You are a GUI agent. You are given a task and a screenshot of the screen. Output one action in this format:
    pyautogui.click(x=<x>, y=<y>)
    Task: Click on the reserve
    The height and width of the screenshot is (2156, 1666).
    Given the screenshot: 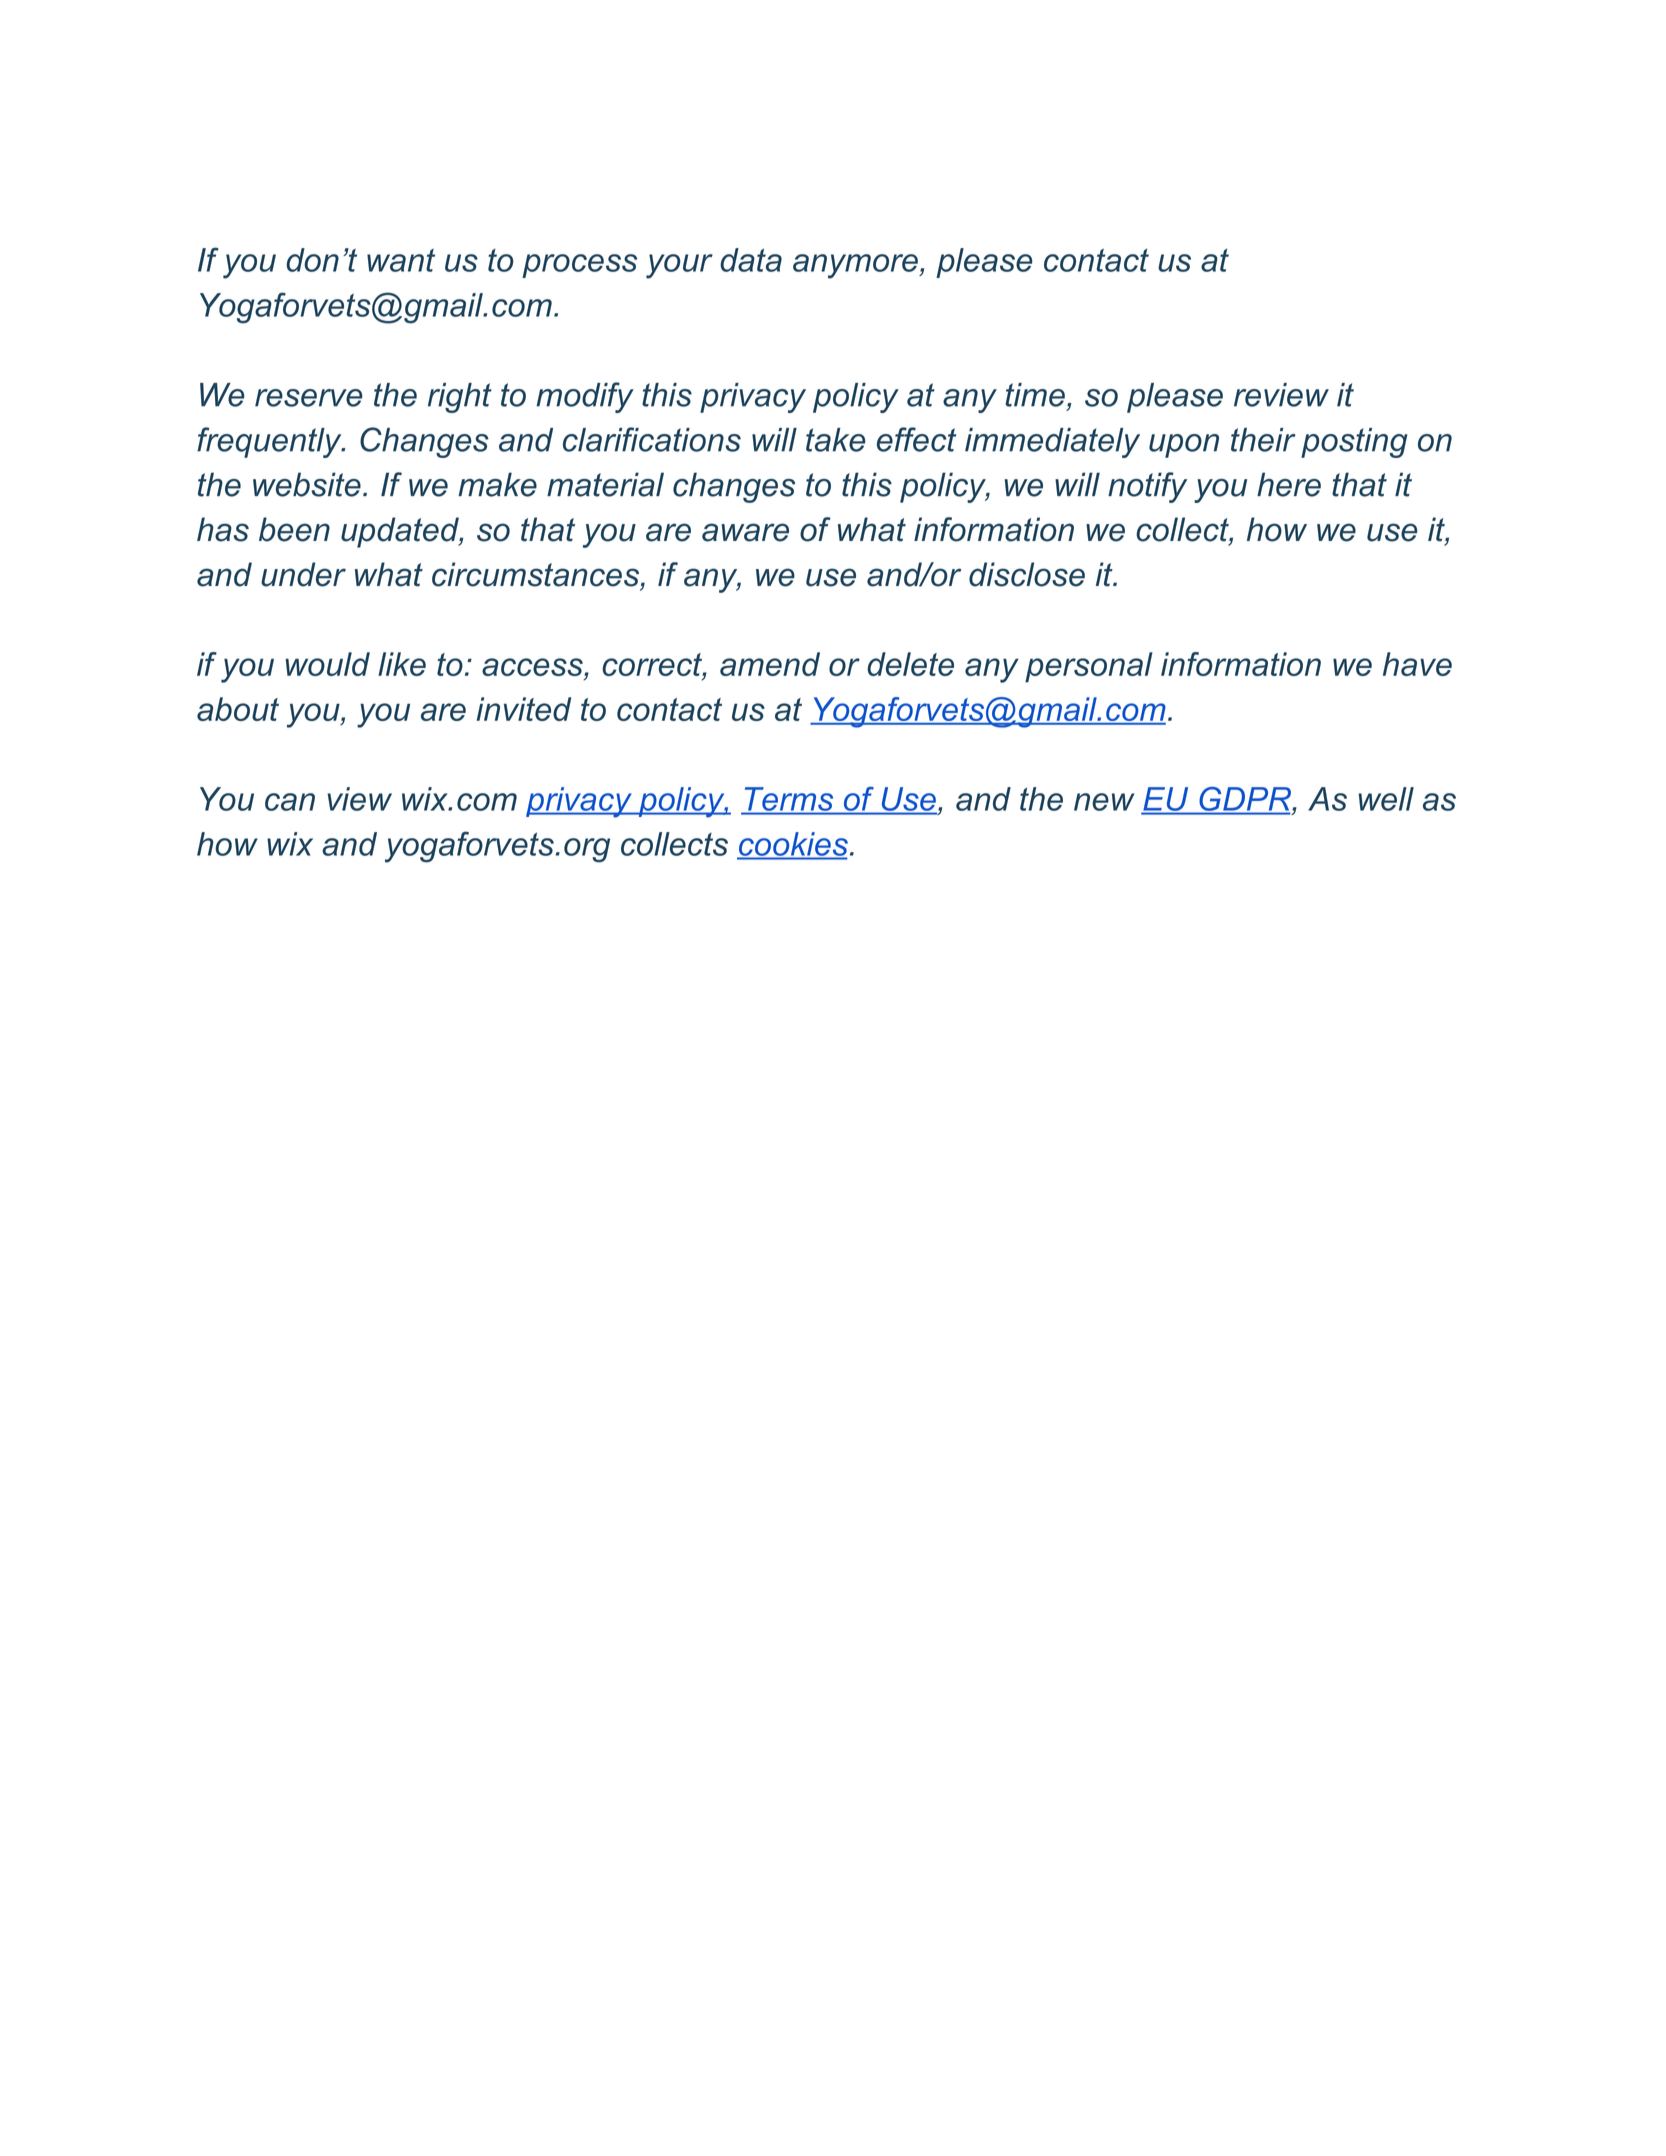 What is the action you would take?
    pyautogui.click(x=308, y=398)
